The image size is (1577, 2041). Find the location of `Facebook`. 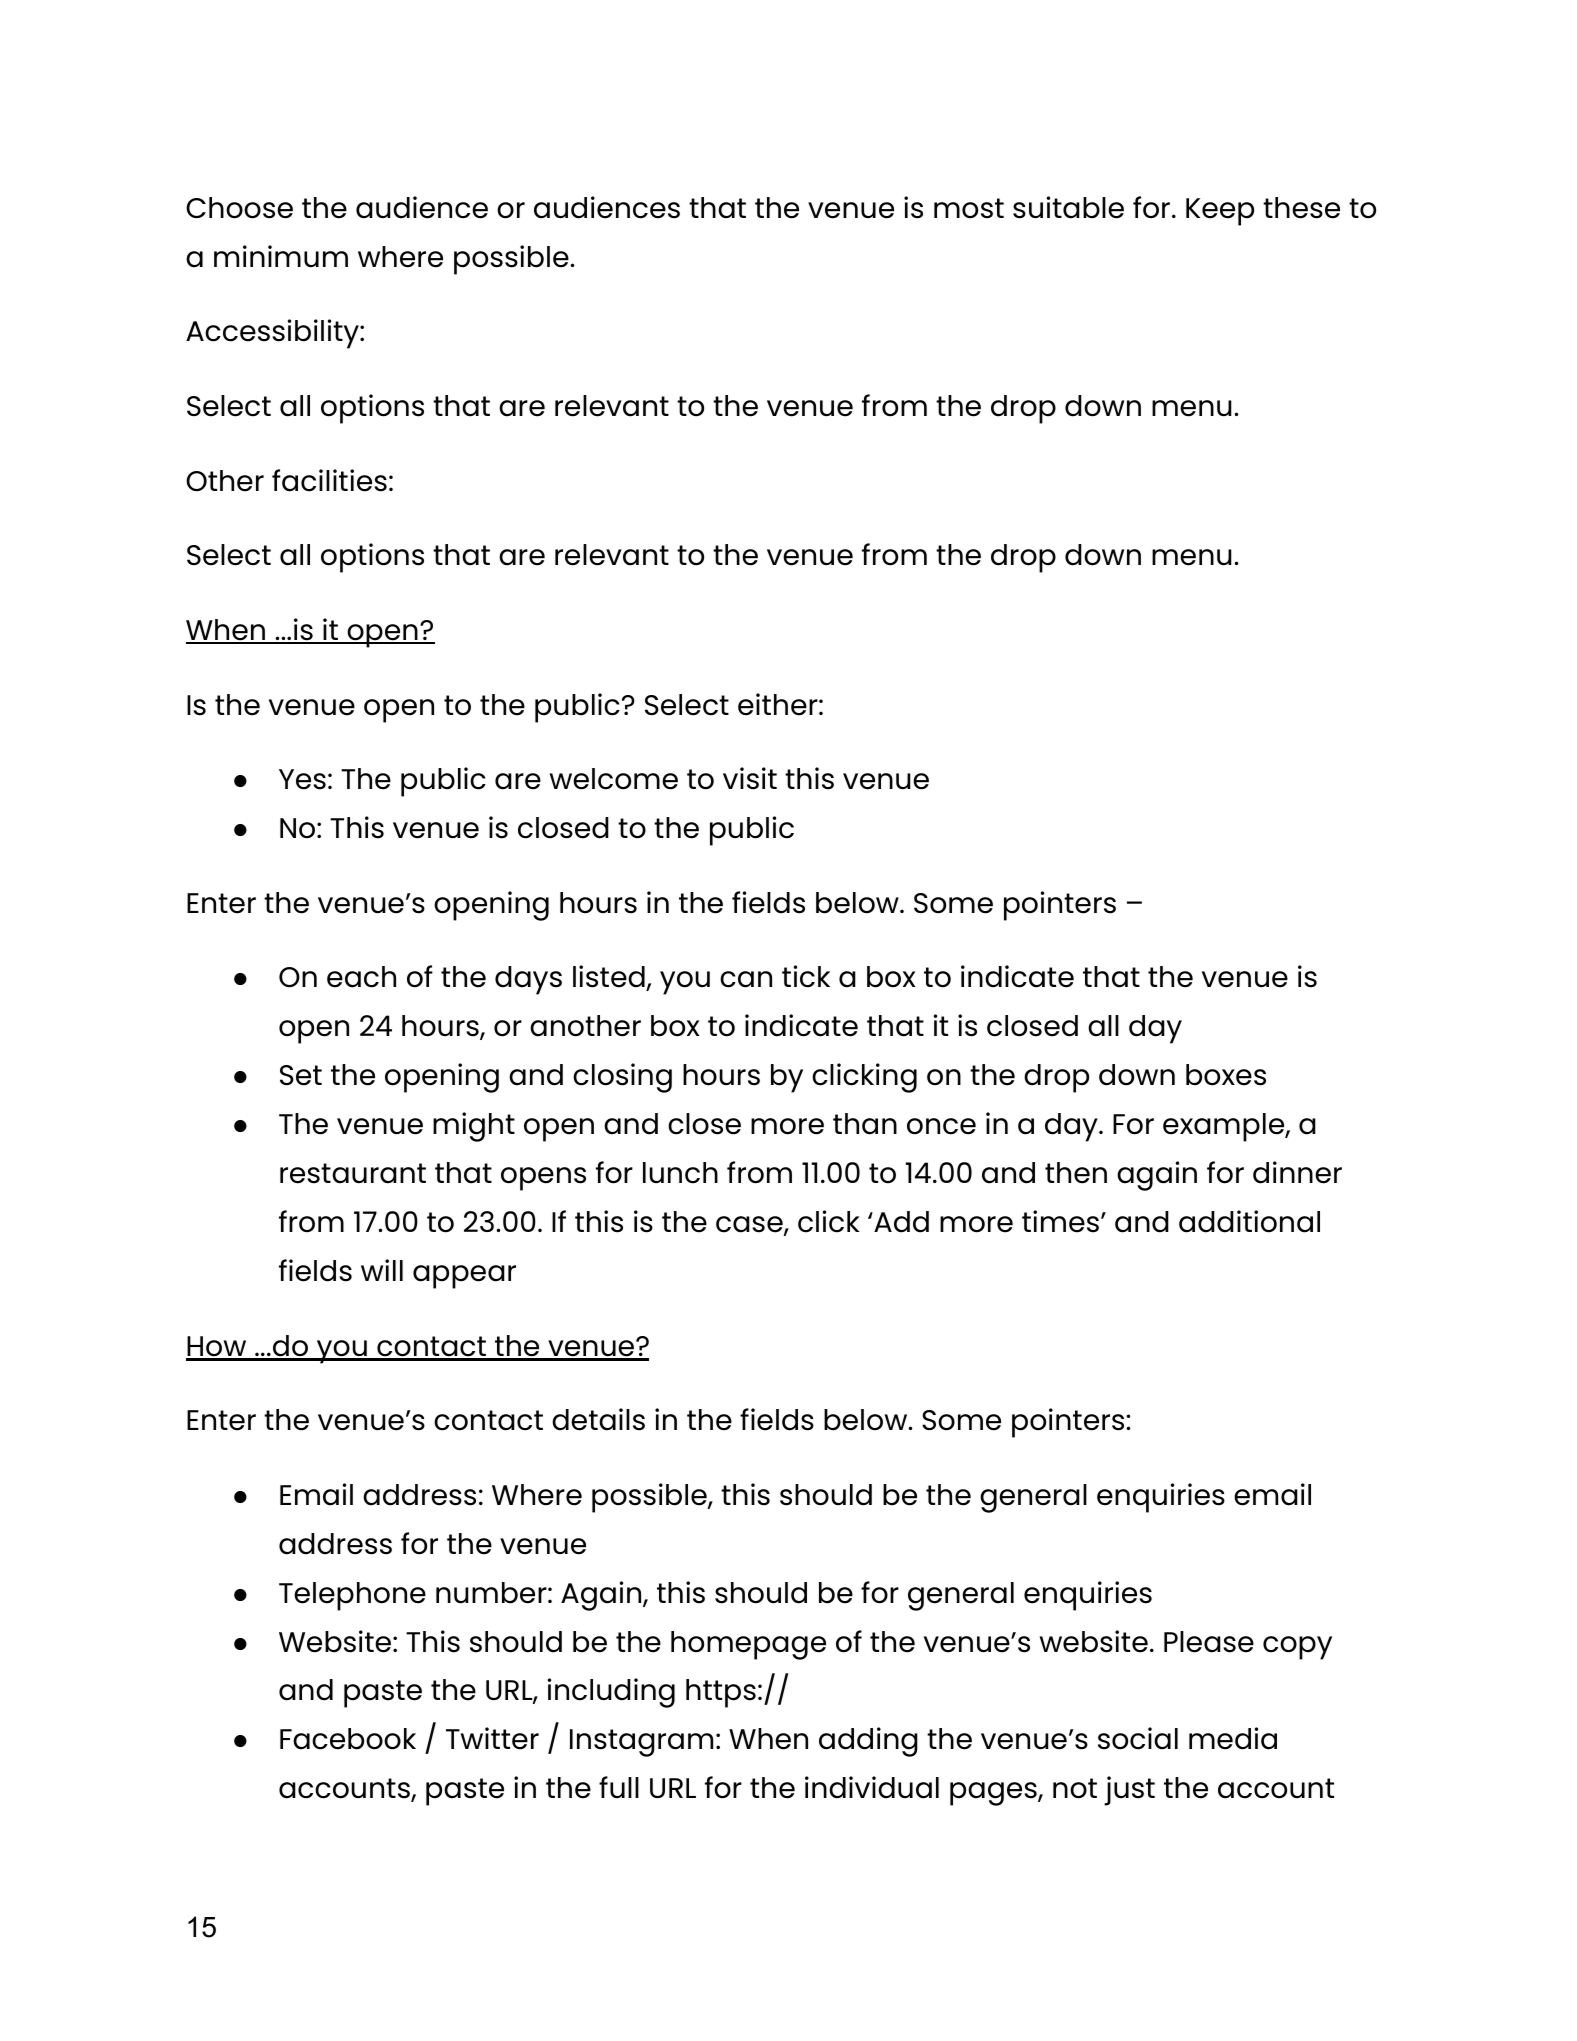

Facebook is located at coordinates (348, 1739).
